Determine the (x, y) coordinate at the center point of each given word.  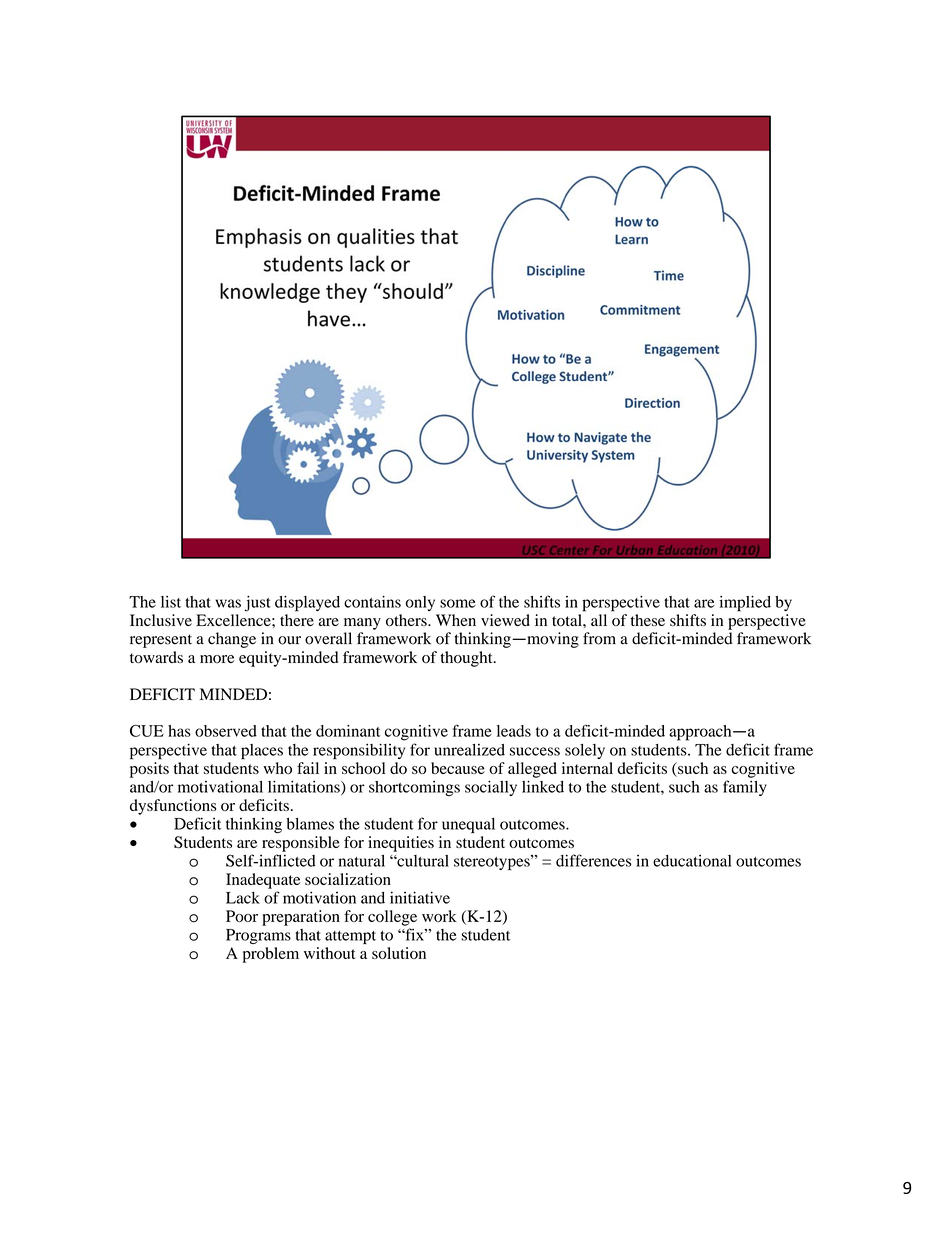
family (745, 788)
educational (692, 860)
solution (399, 953)
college (392, 918)
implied (745, 604)
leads (514, 731)
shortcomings (414, 788)
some (458, 603)
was (228, 603)
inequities (401, 844)
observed (226, 731)
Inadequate (263, 881)
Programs (258, 936)
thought (467, 659)
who (277, 768)
